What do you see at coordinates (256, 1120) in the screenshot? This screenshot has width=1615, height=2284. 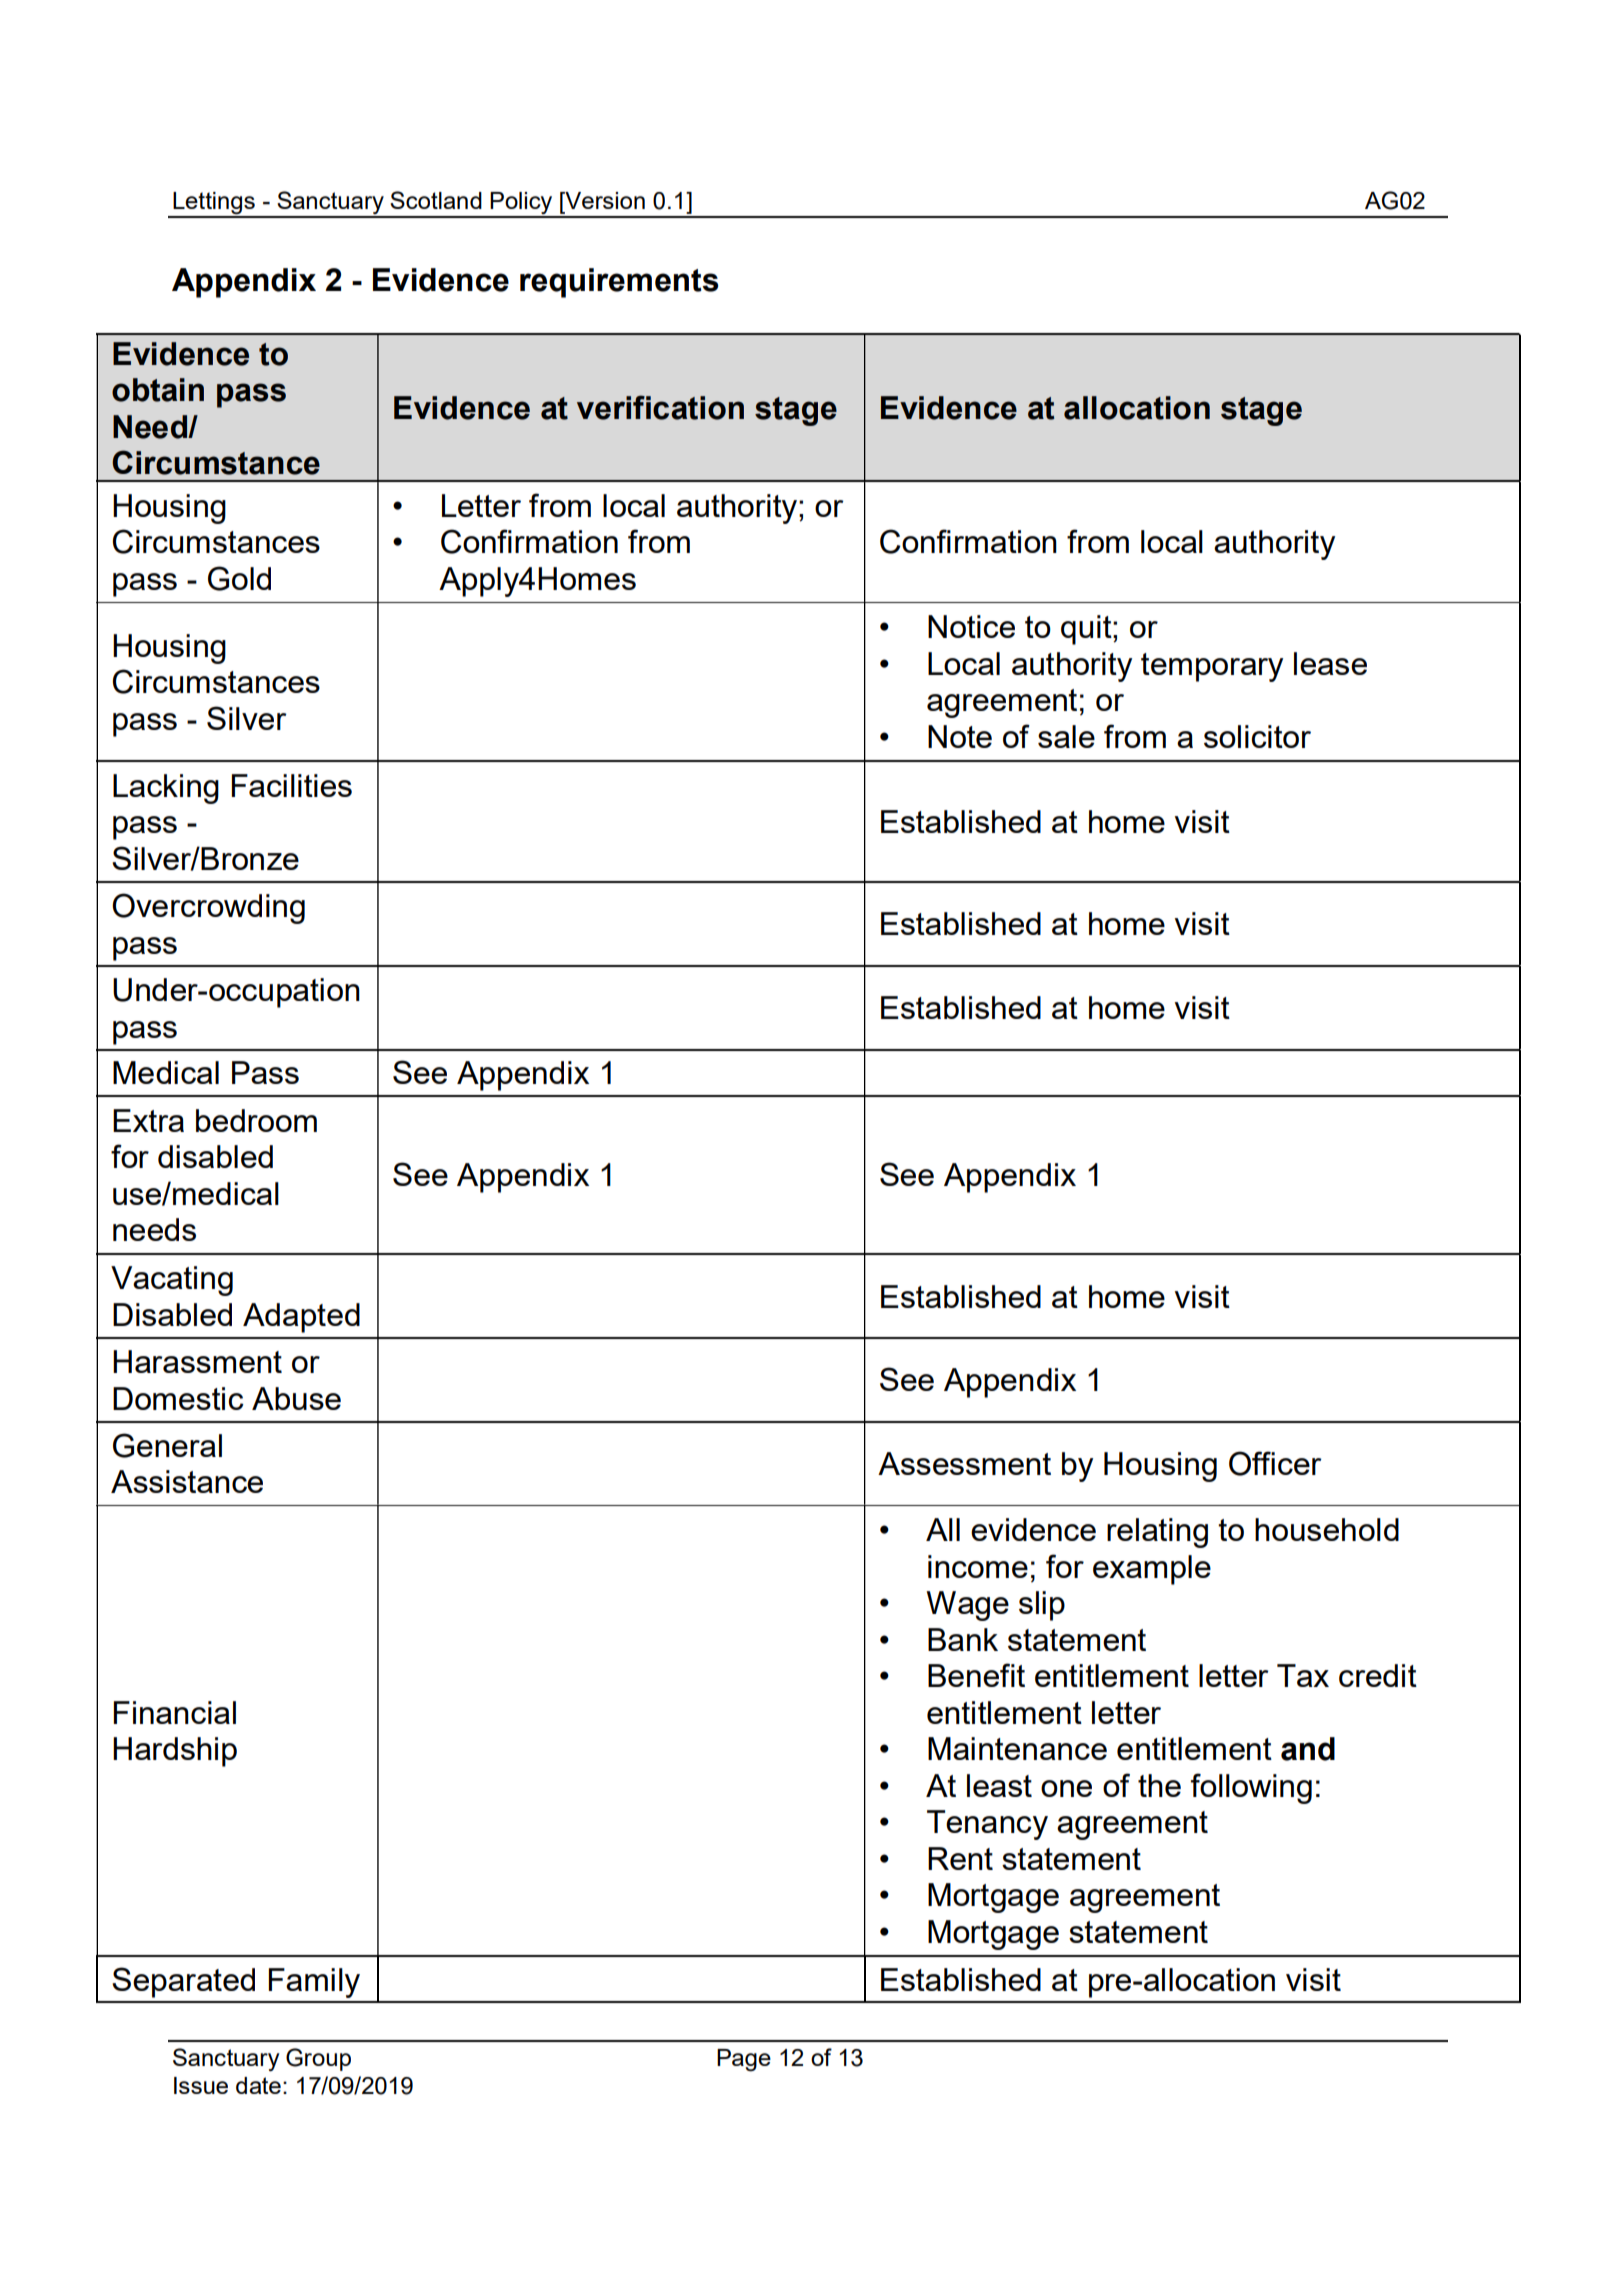 I see `bedroom` at bounding box center [256, 1120].
